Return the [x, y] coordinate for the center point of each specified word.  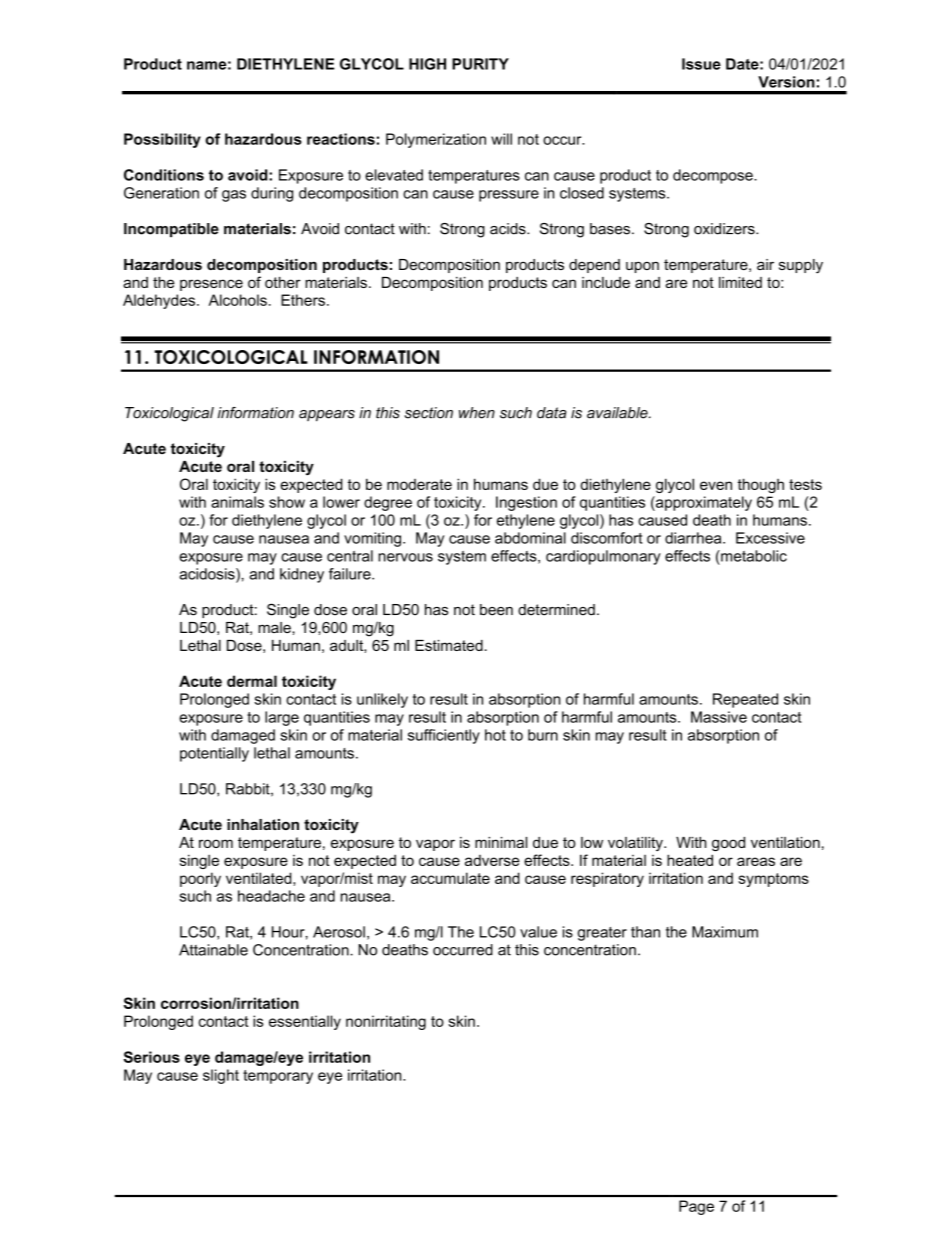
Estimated [449, 645]
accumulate [450, 878]
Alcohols [238, 300]
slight [221, 1076]
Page [696, 1207]
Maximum [725, 932]
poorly [200, 879]
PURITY [480, 64]
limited [740, 282]
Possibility [162, 140]
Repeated [745, 700]
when [477, 413]
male [275, 627]
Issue [701, 64]
